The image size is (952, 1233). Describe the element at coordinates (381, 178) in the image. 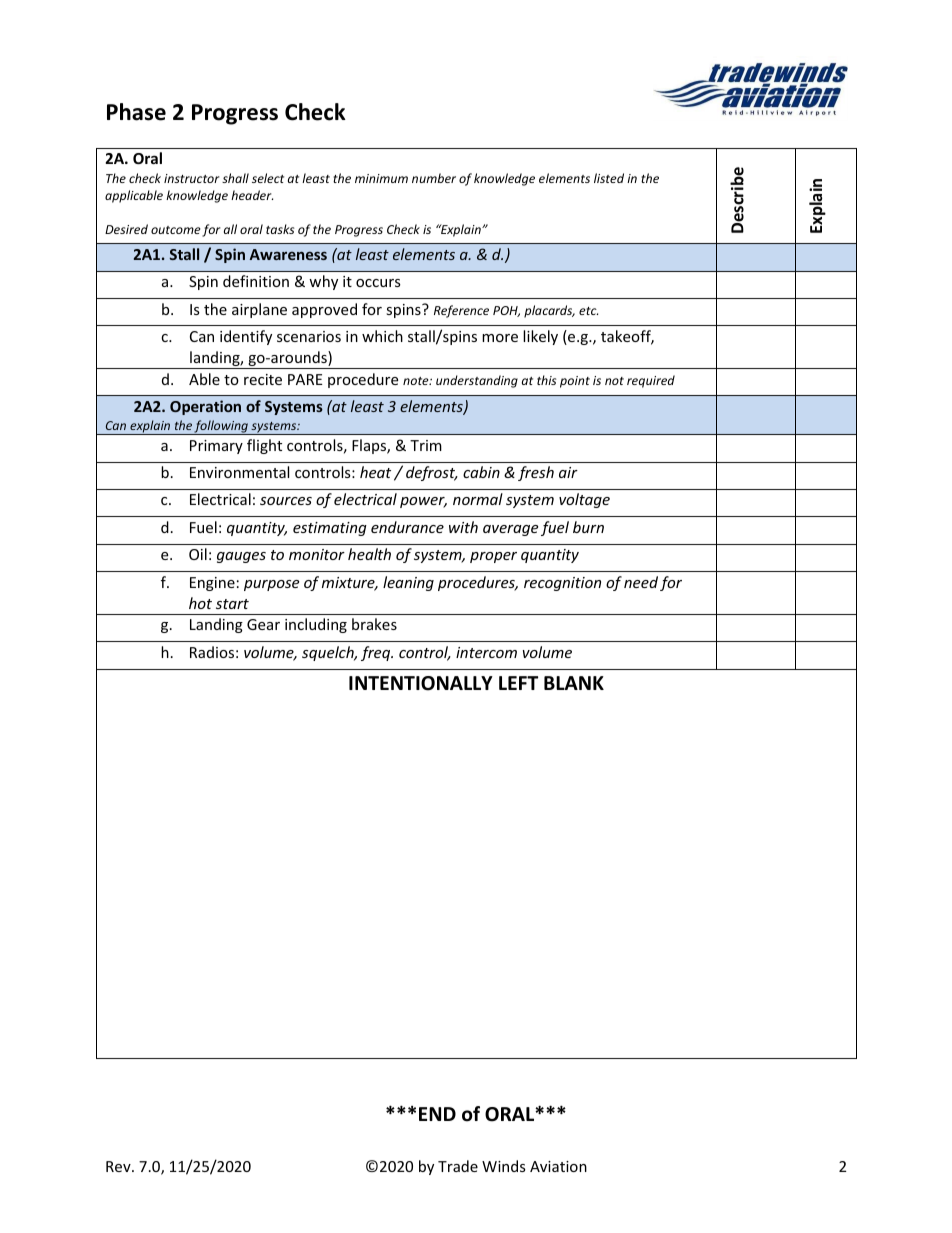

I see `minimum` at that location.
